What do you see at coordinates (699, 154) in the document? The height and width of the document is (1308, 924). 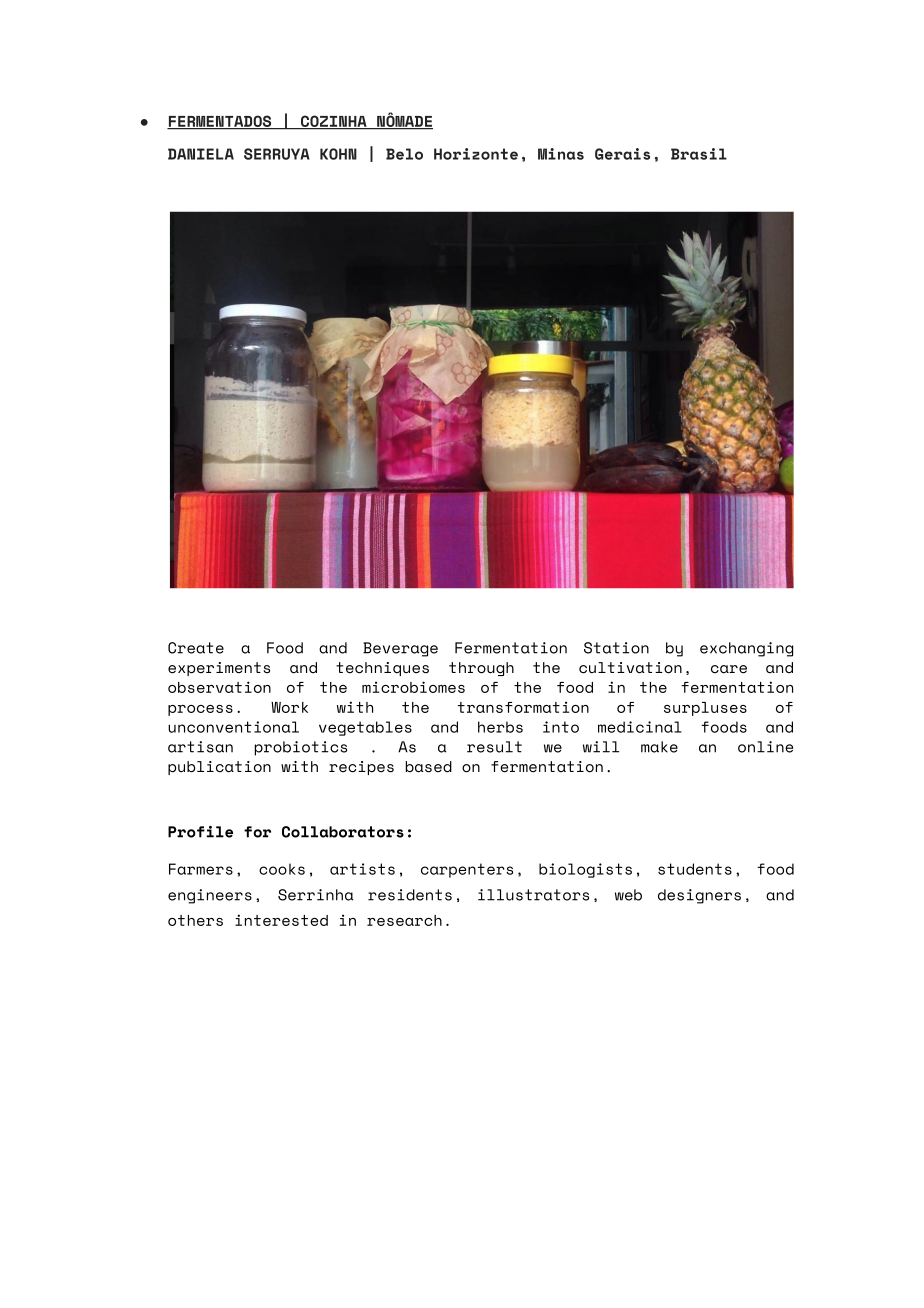 I see `Brasil` at bounding box center [699, 154].
